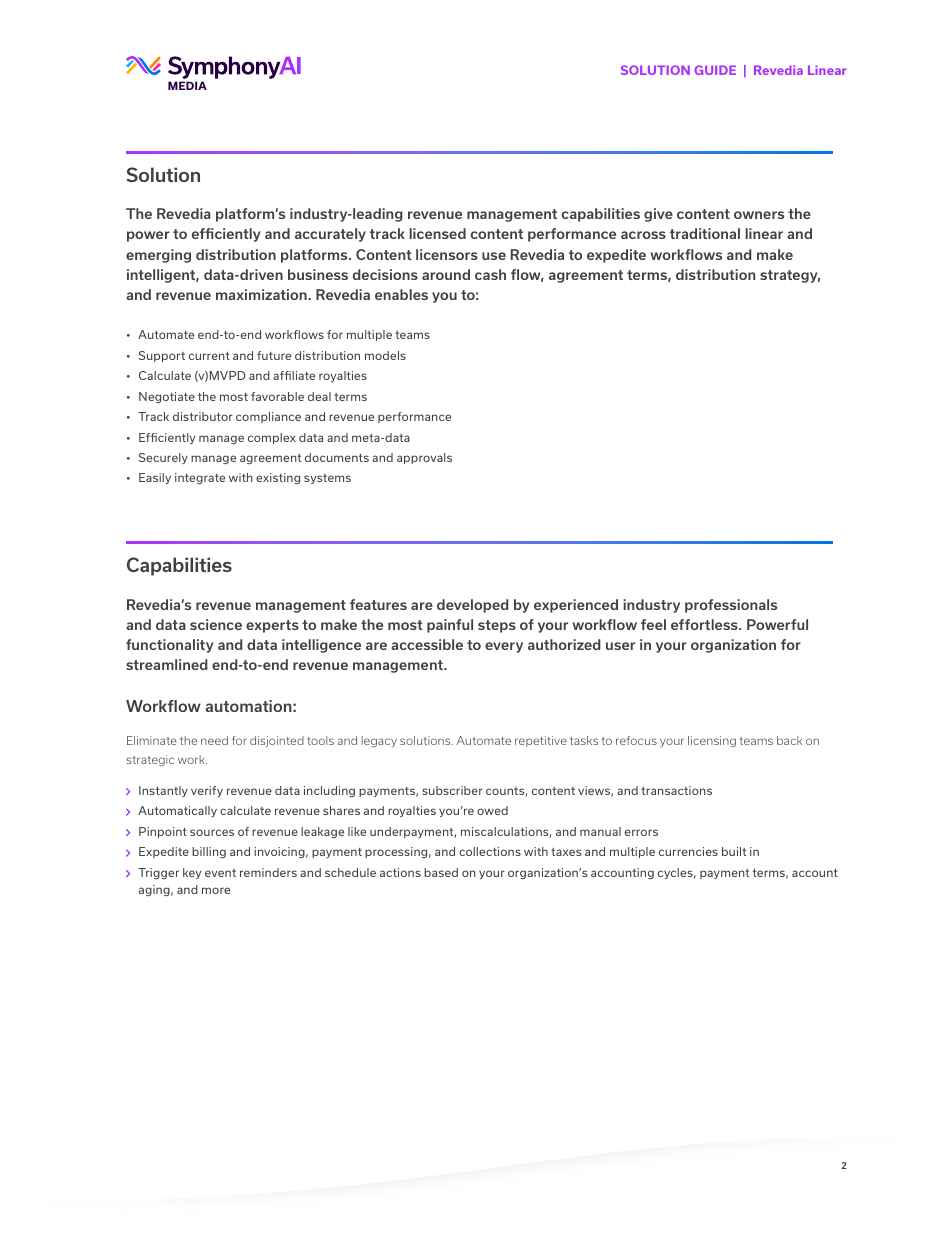 This page has width=952, height=1233. What do you see at coordinates (437, 233) in the page?
I see `licensed` at bounding box center [437, 233].
